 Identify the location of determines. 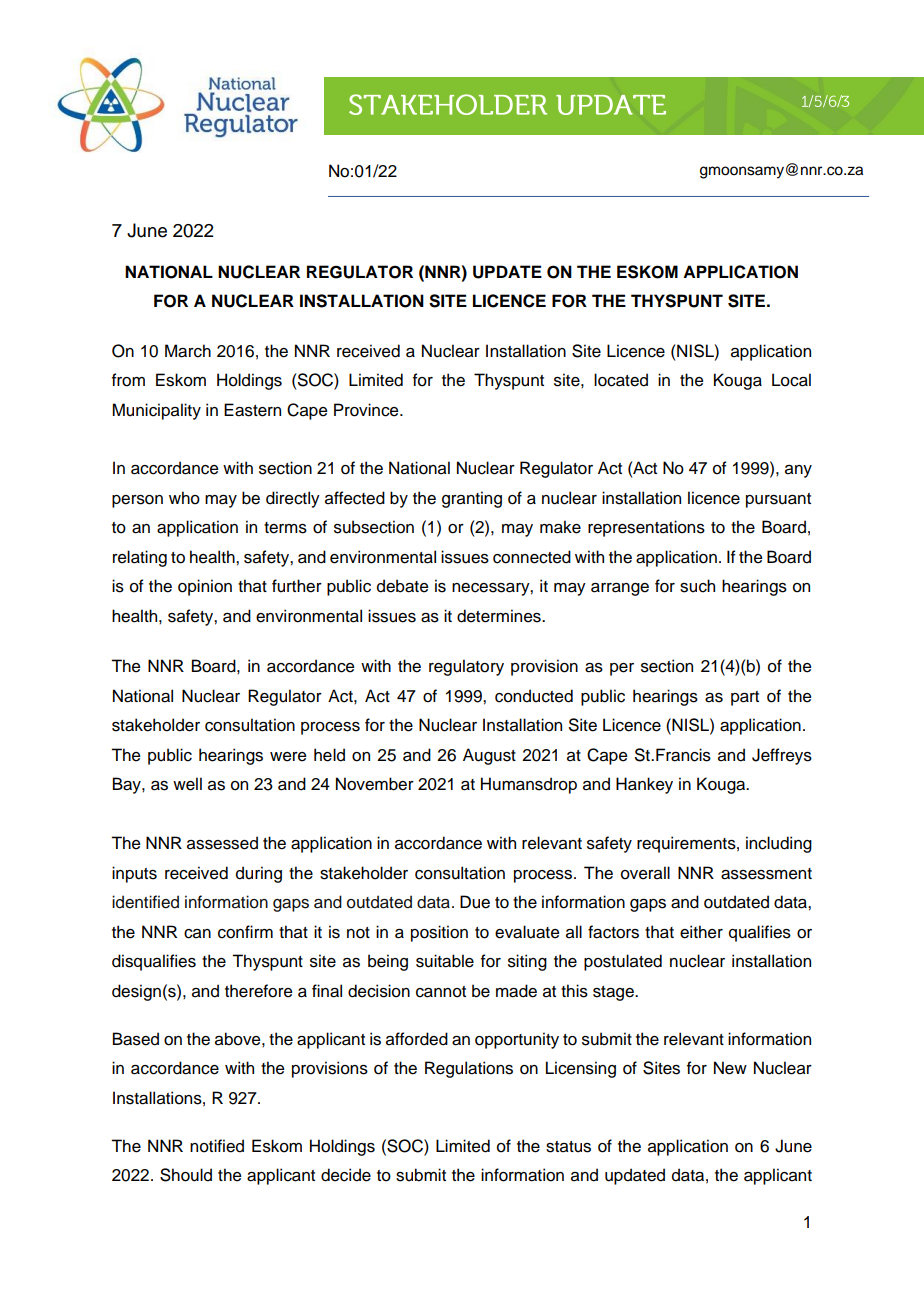
(500, 616).
